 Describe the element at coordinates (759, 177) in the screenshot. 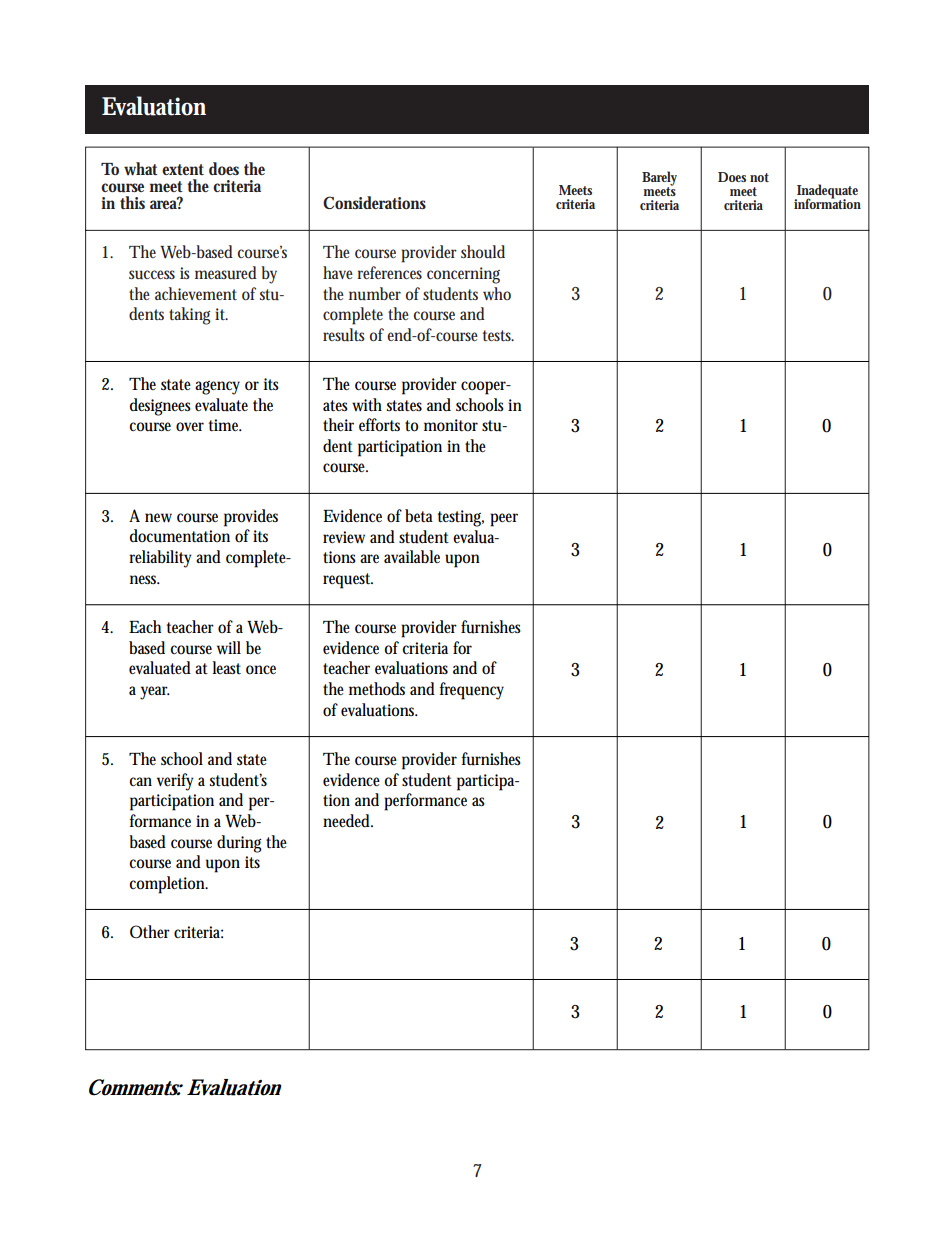

I see `not` at that location.
